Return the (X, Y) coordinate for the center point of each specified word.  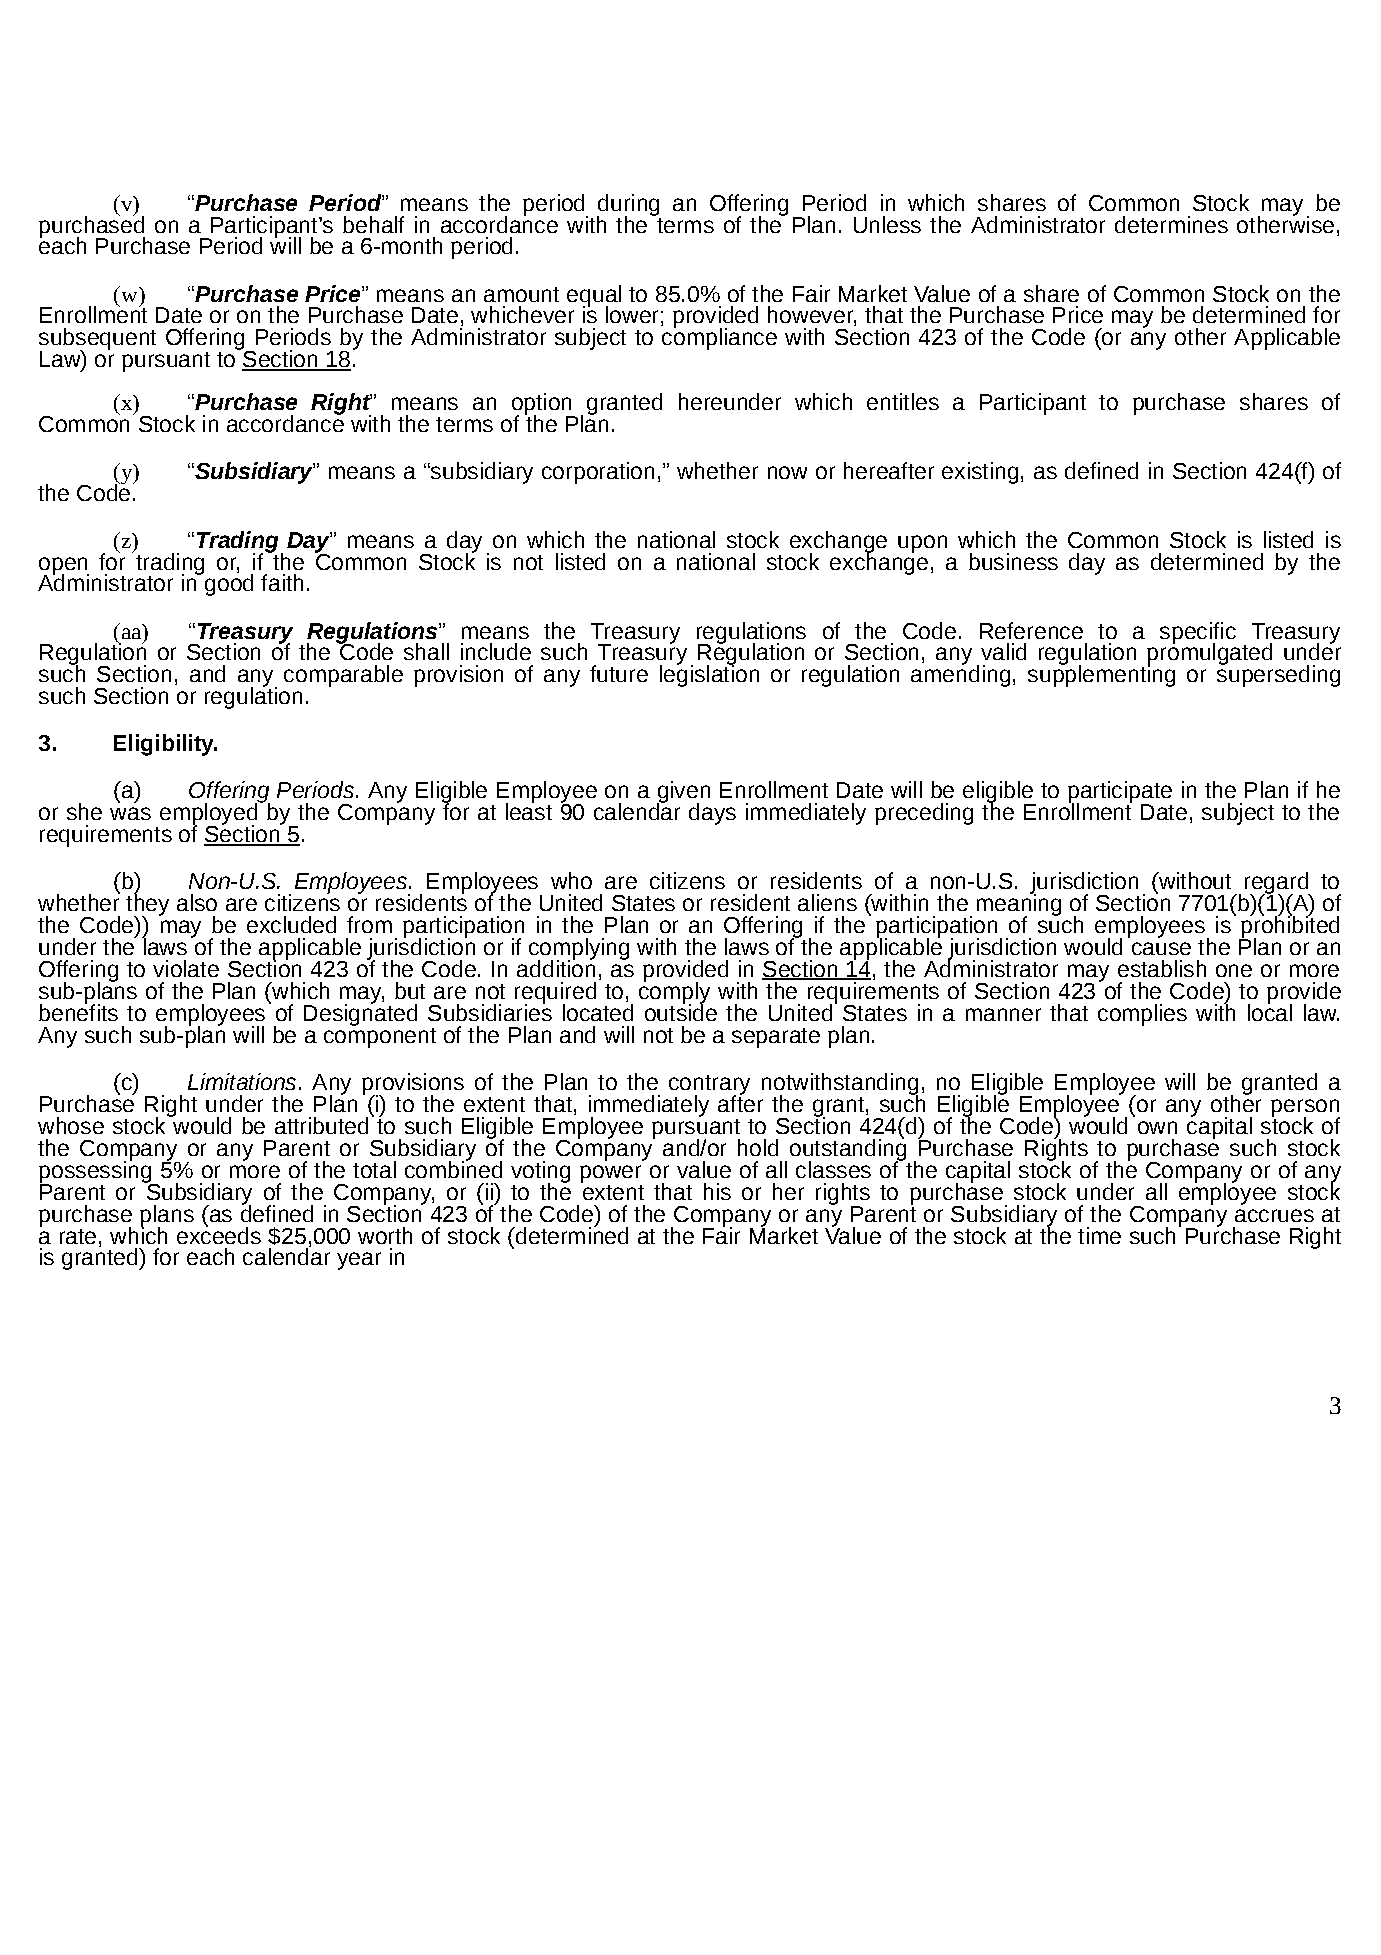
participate (1120, 793)
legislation (709, 675)
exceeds (219, 1234)
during (628, 206)
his (717, 1191)
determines (1171, 224)
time (1099, 1235)
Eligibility (165, 745)
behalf (373, 224)
